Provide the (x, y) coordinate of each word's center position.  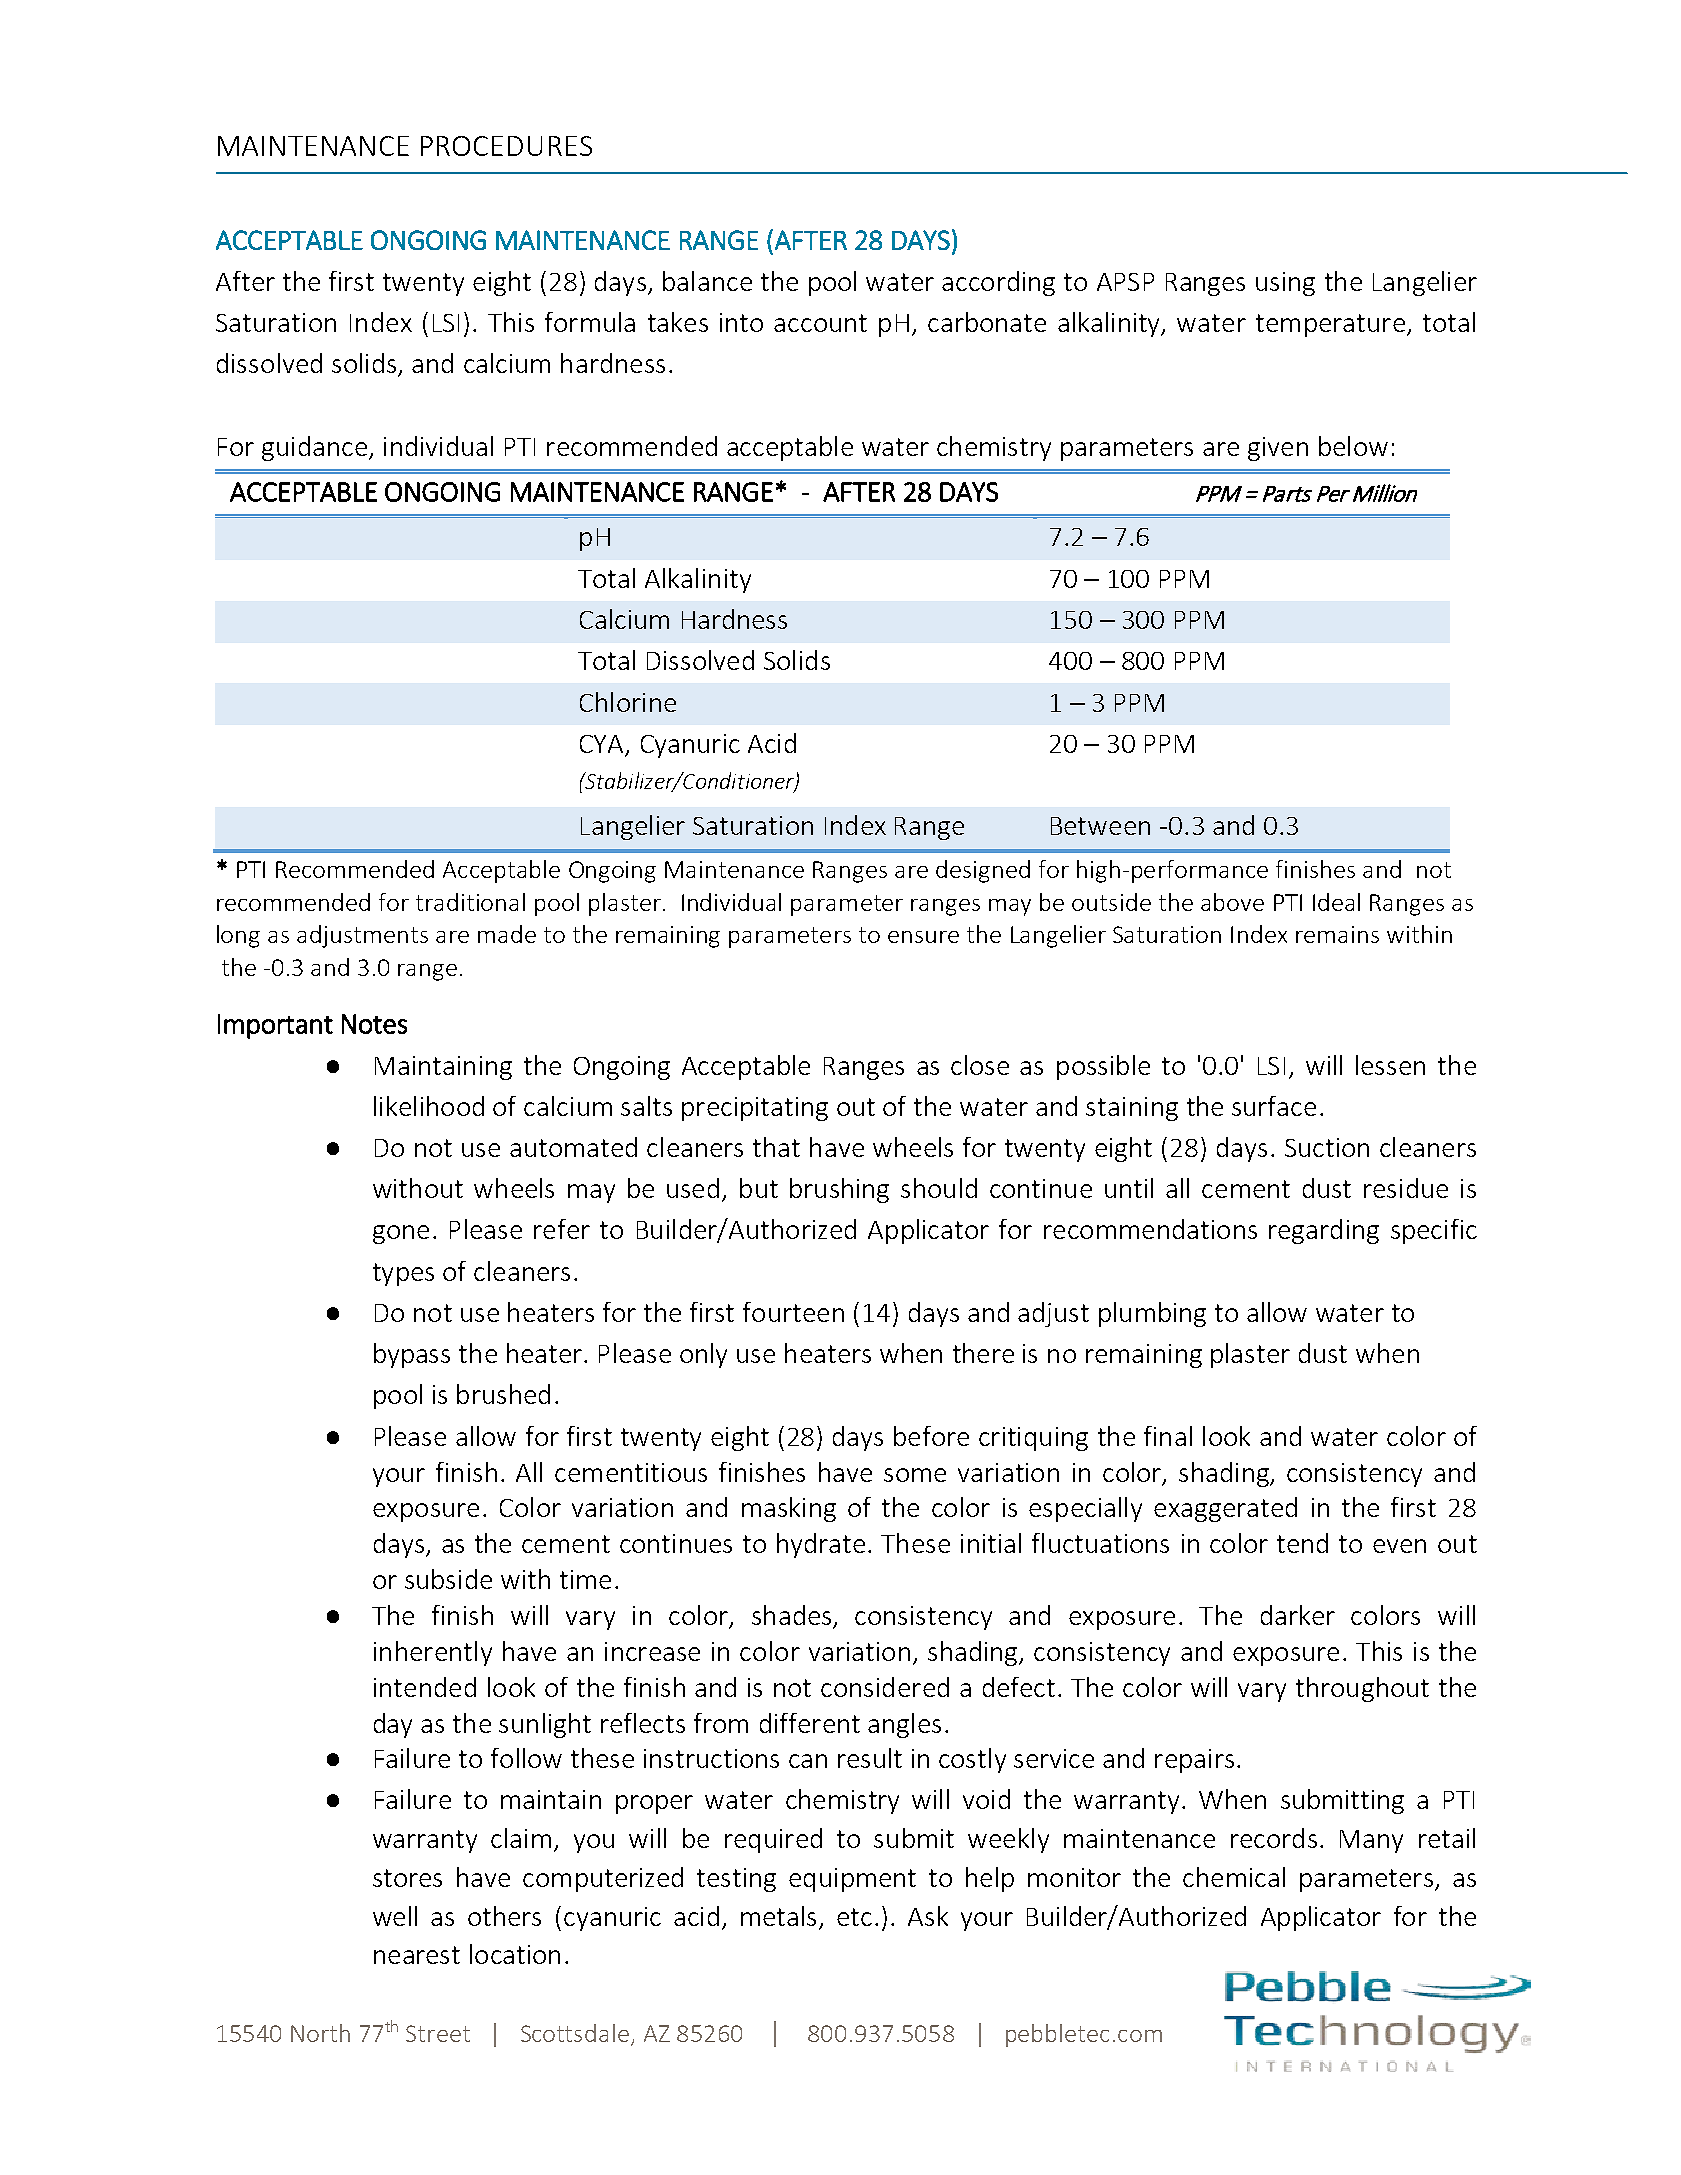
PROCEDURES (506, 146)
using (1285, 284)
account (820, 323)
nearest (417, 1955)
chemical (1234, 1877)
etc (854, 1917)
